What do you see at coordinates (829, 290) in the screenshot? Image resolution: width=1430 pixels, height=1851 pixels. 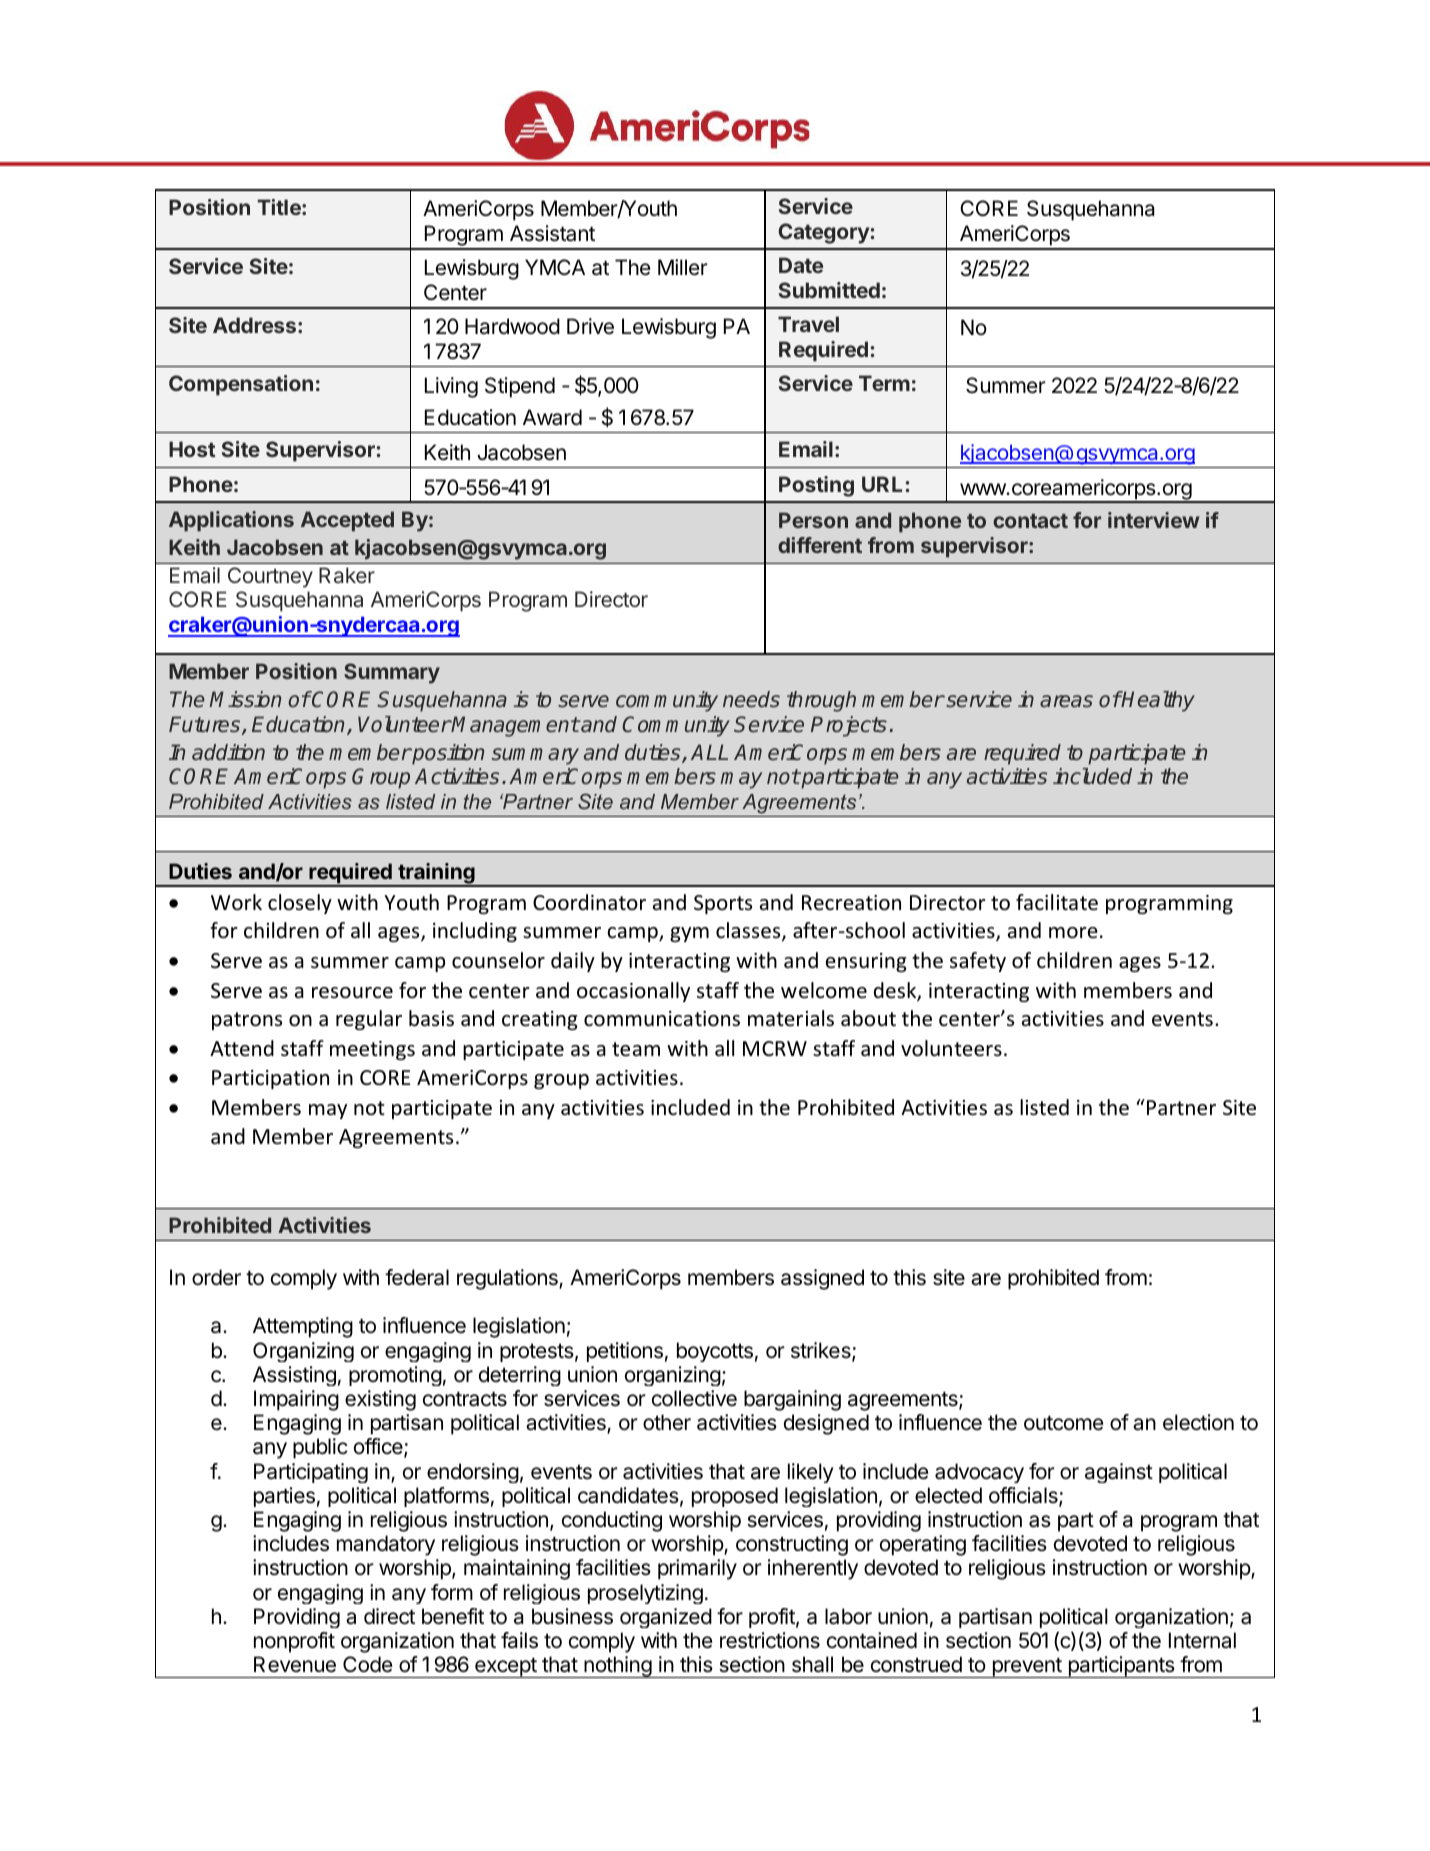 I see `Submitted` at bounding box center [829, 290].
